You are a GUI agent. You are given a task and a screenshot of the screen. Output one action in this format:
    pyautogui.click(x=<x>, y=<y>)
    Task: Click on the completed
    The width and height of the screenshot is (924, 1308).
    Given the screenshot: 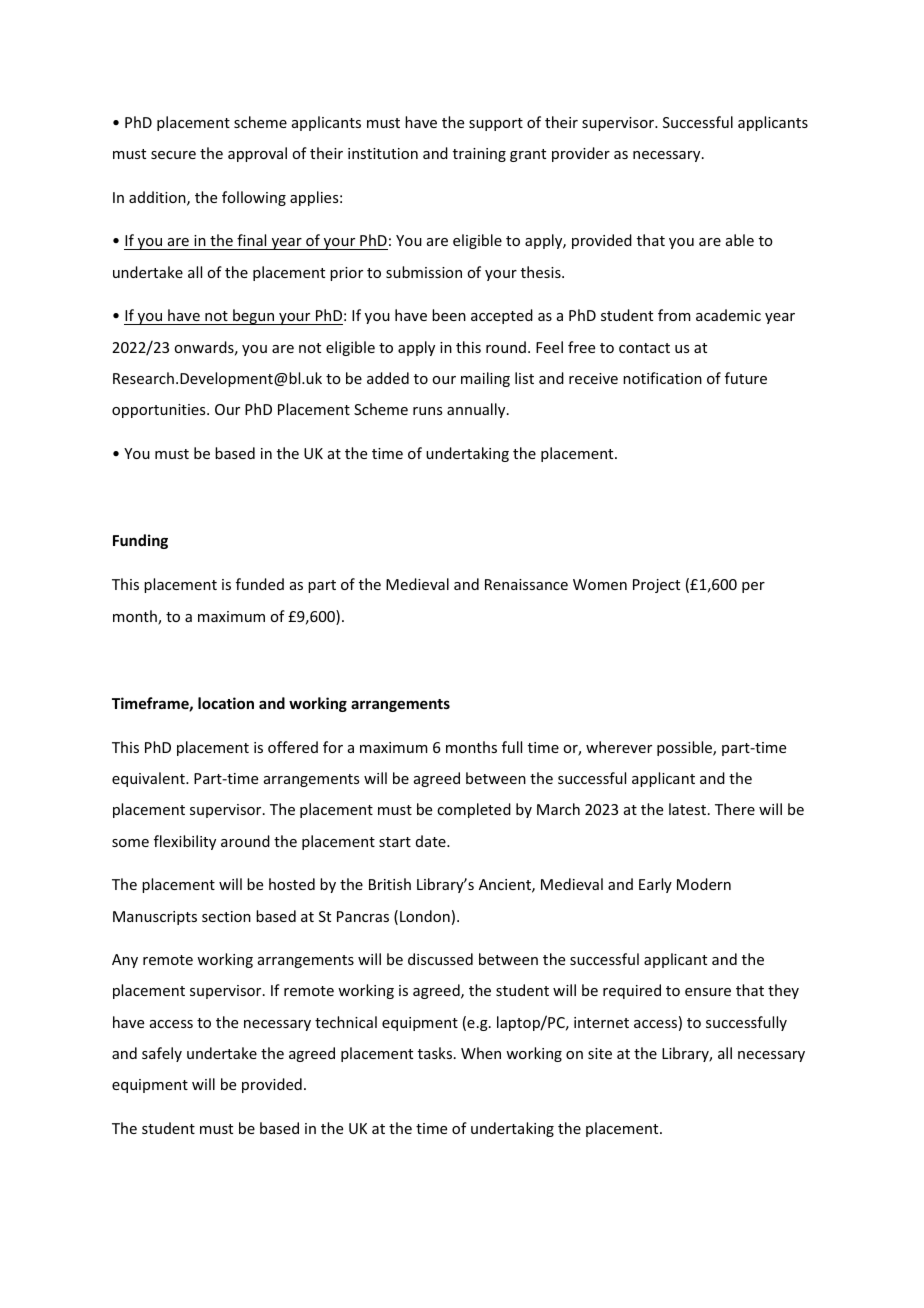 What is the action you would take?
    pyautogui.click(x=474, y=810)
